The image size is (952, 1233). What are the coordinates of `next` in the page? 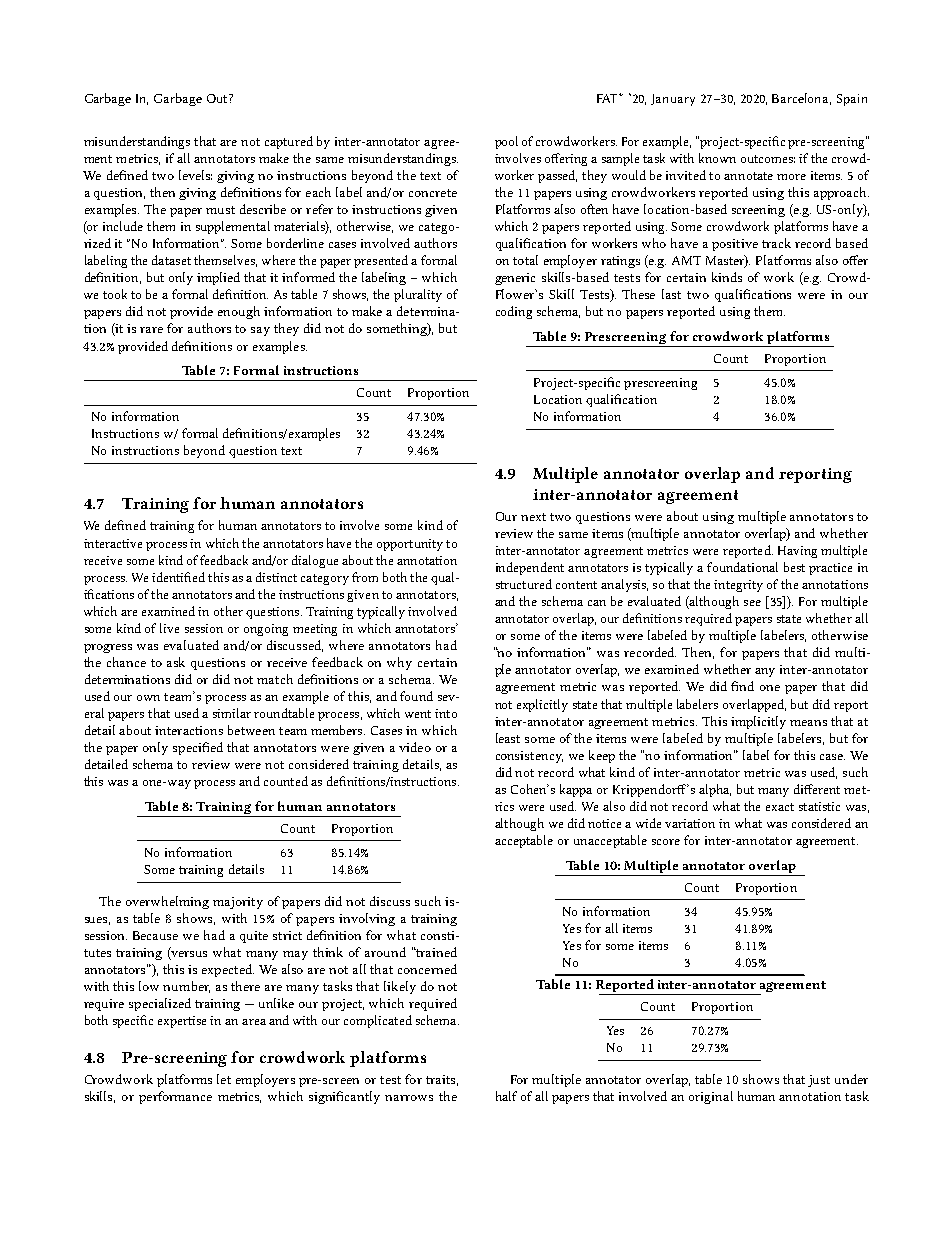 It's located at (533, 517).
